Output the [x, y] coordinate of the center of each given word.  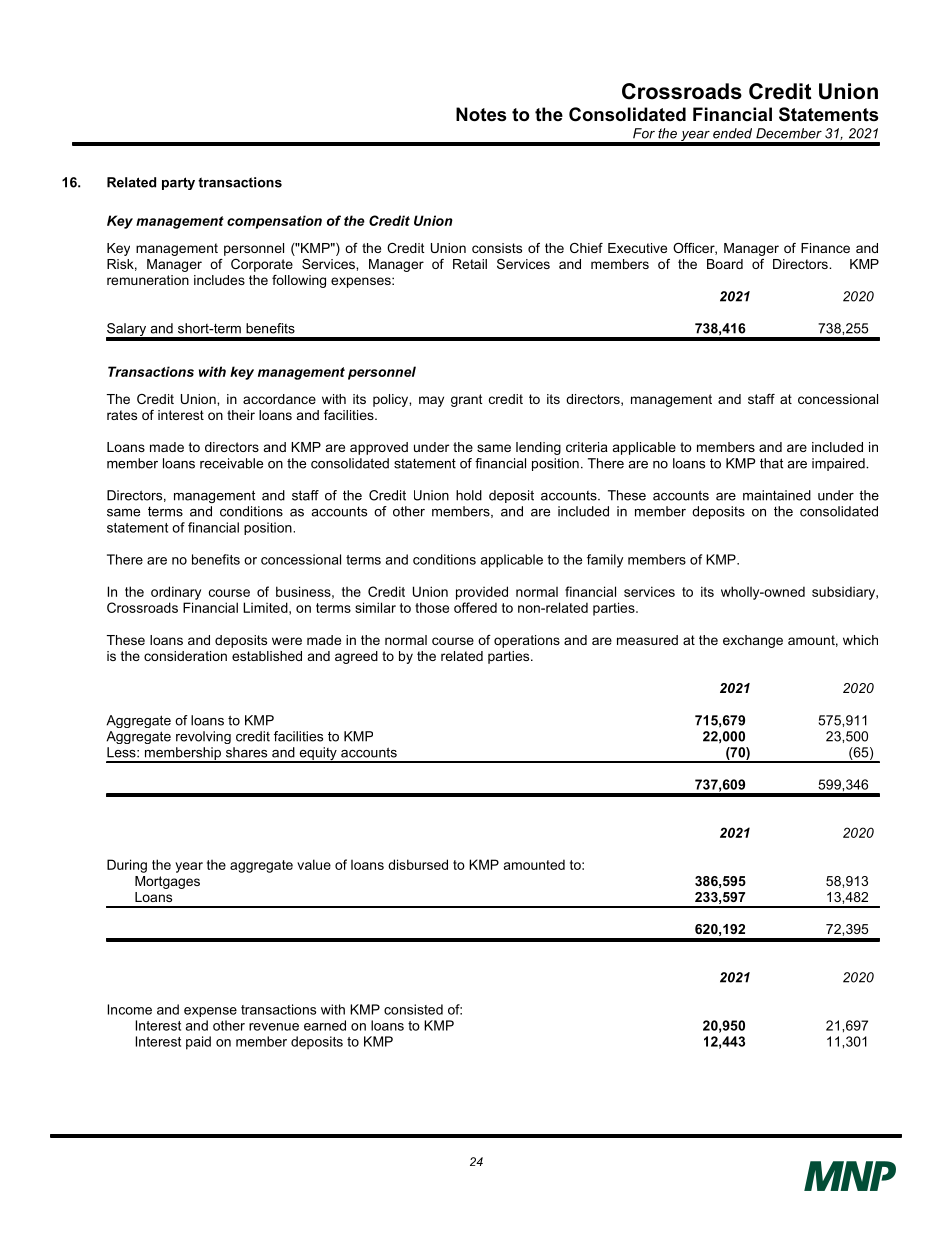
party [178, 183]
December [789, 133]
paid [198, 1043]
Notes [481, 114]
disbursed [418, 864]
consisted [413, 1009]
